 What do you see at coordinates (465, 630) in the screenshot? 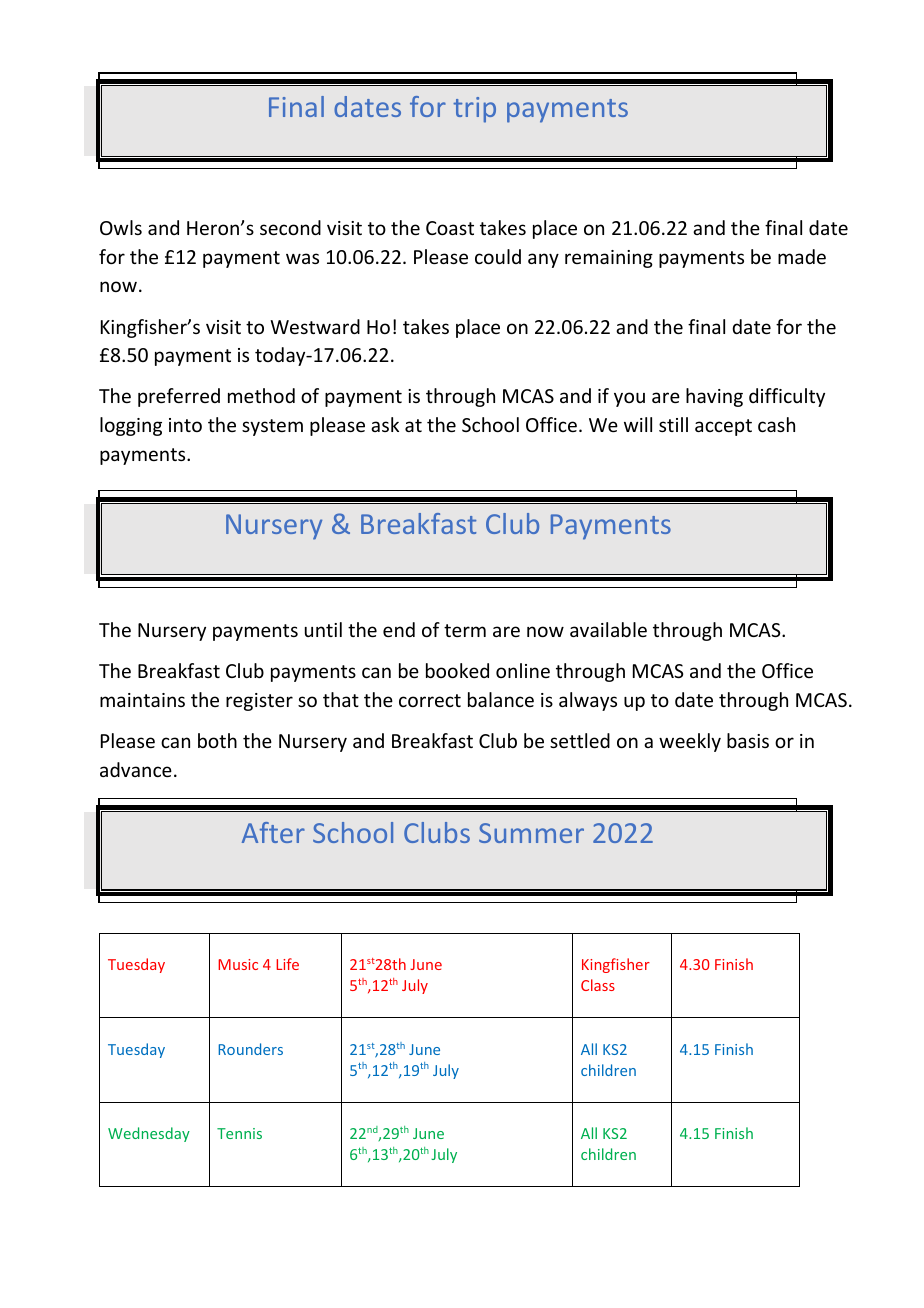
I see `term` at bounding box center [465, 630].
